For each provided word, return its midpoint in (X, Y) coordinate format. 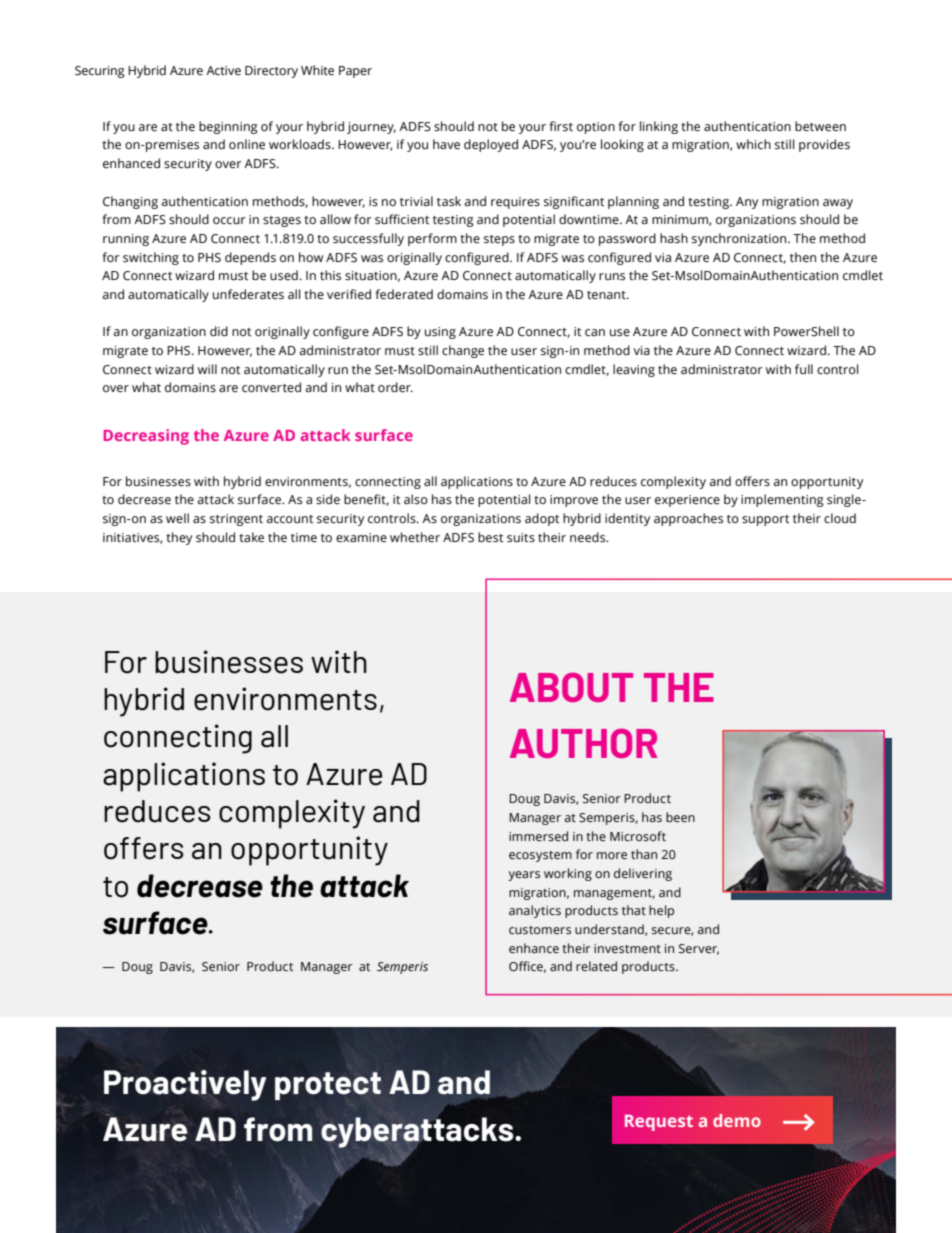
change (463, 351)
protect (328, 1086)
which (753, 144)
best (490, 537)
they (179, 538)
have (446, 144)
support (765, 520)
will (207, 369)
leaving (634, 370)
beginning (228, 127)
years (524, 876)
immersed (538, 836)
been (680, 817)
